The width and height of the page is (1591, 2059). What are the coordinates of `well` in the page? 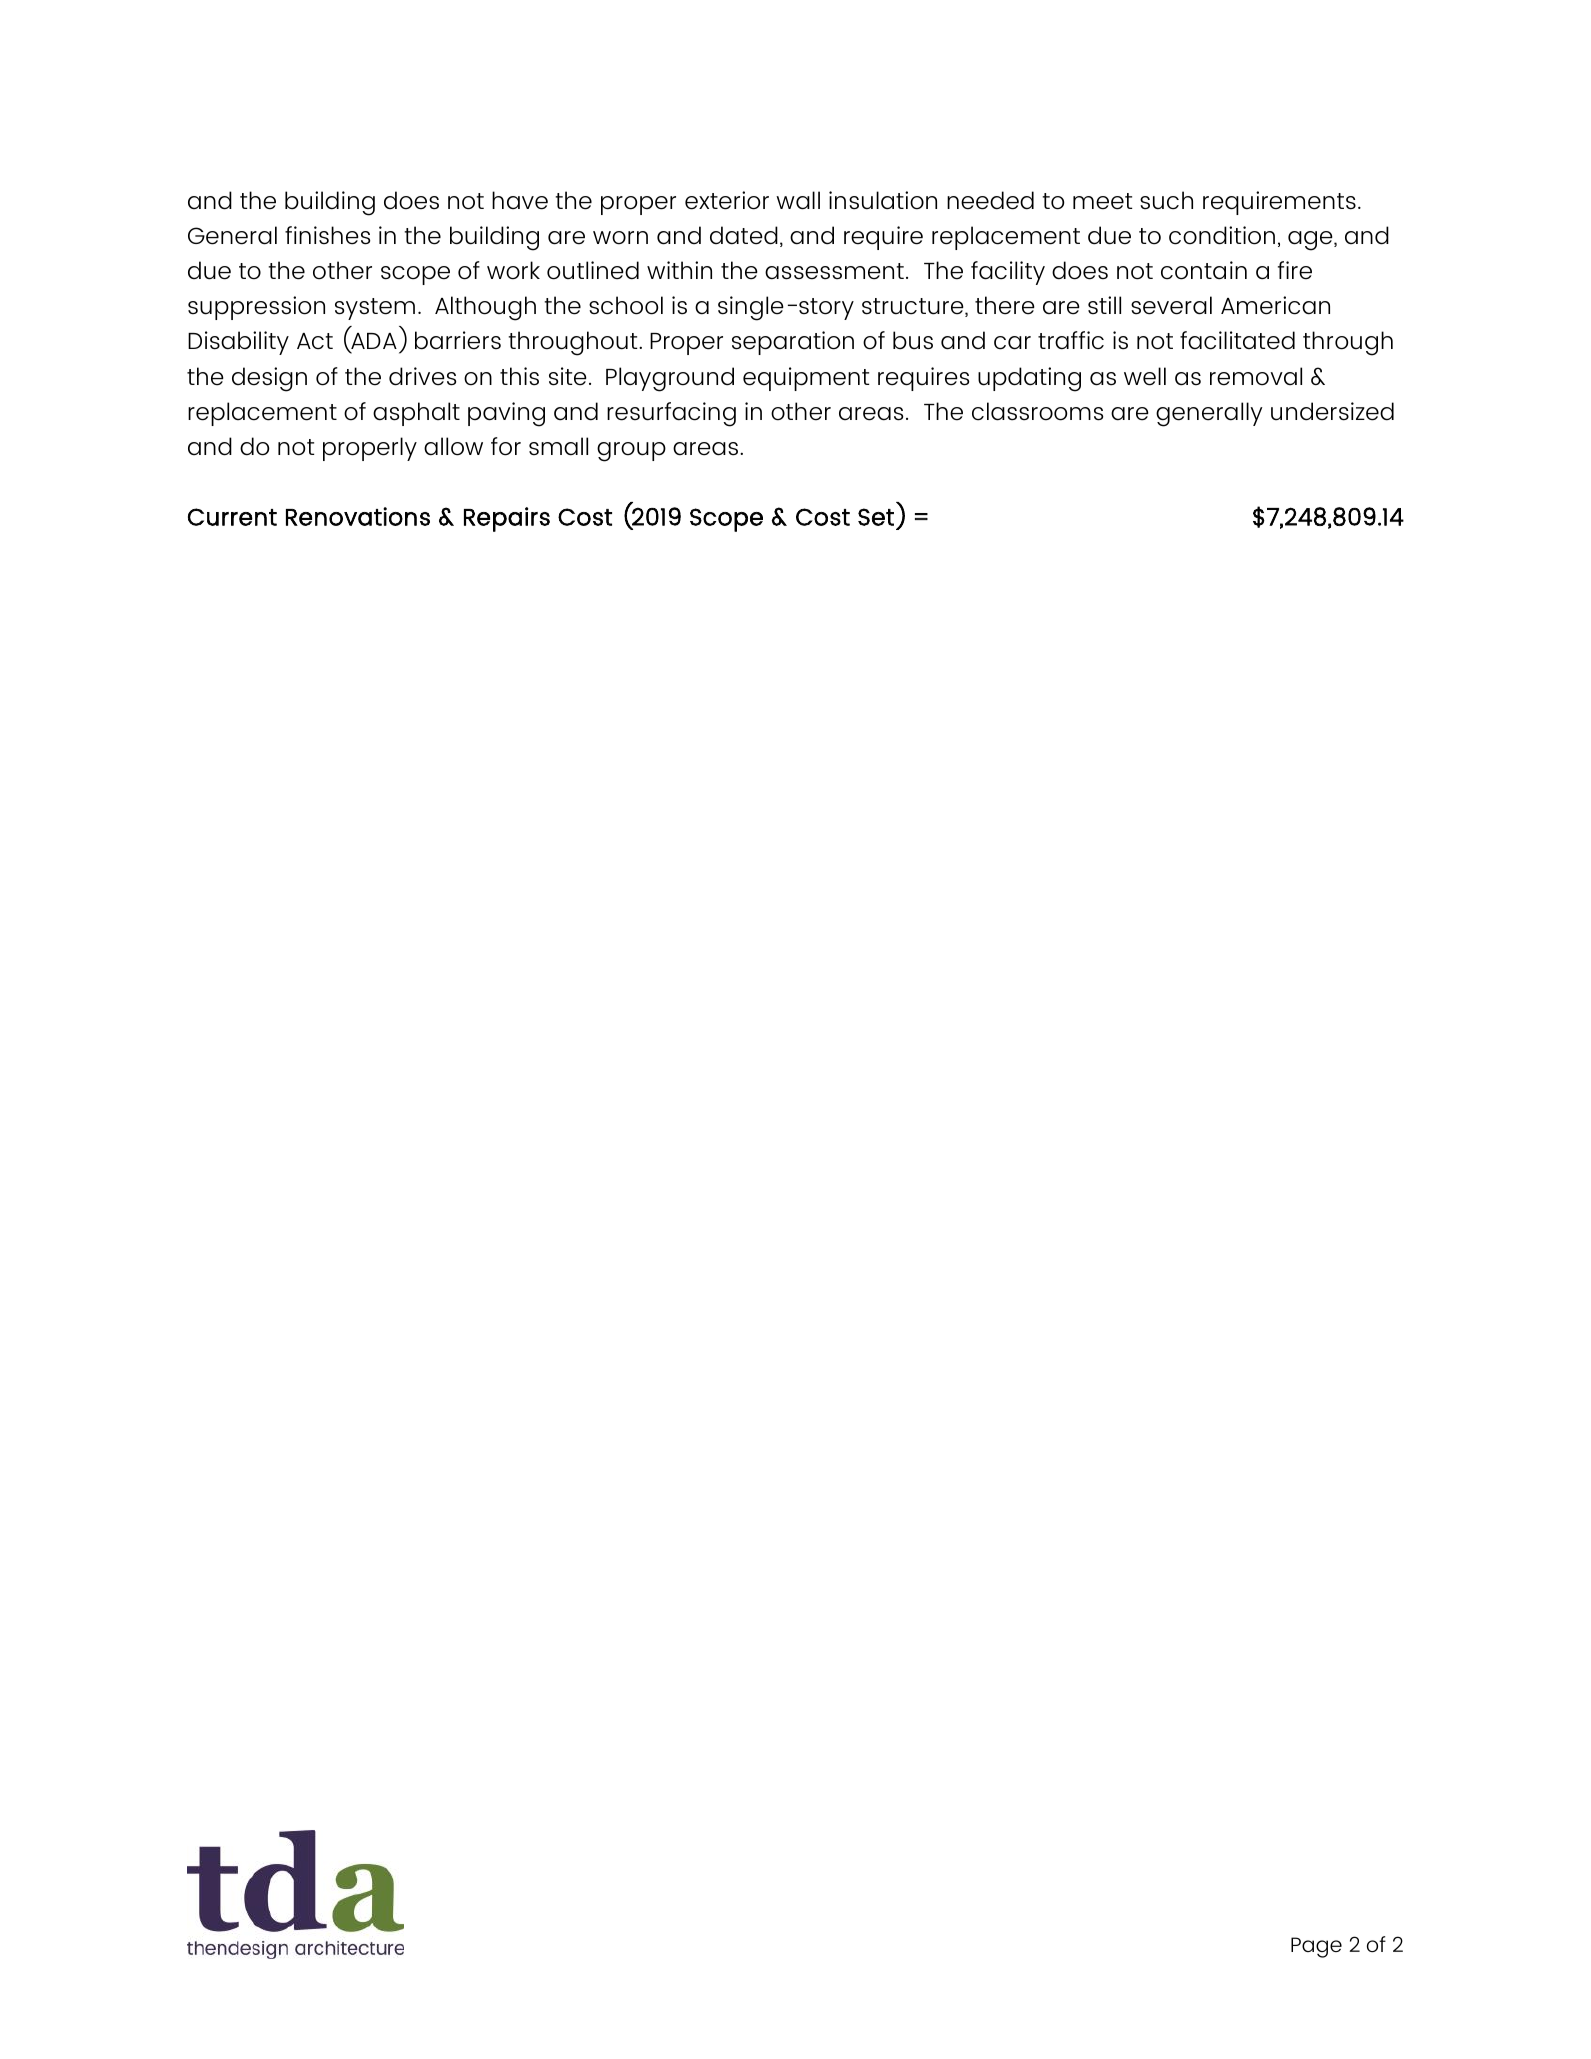 It's located at (1145, 376).
